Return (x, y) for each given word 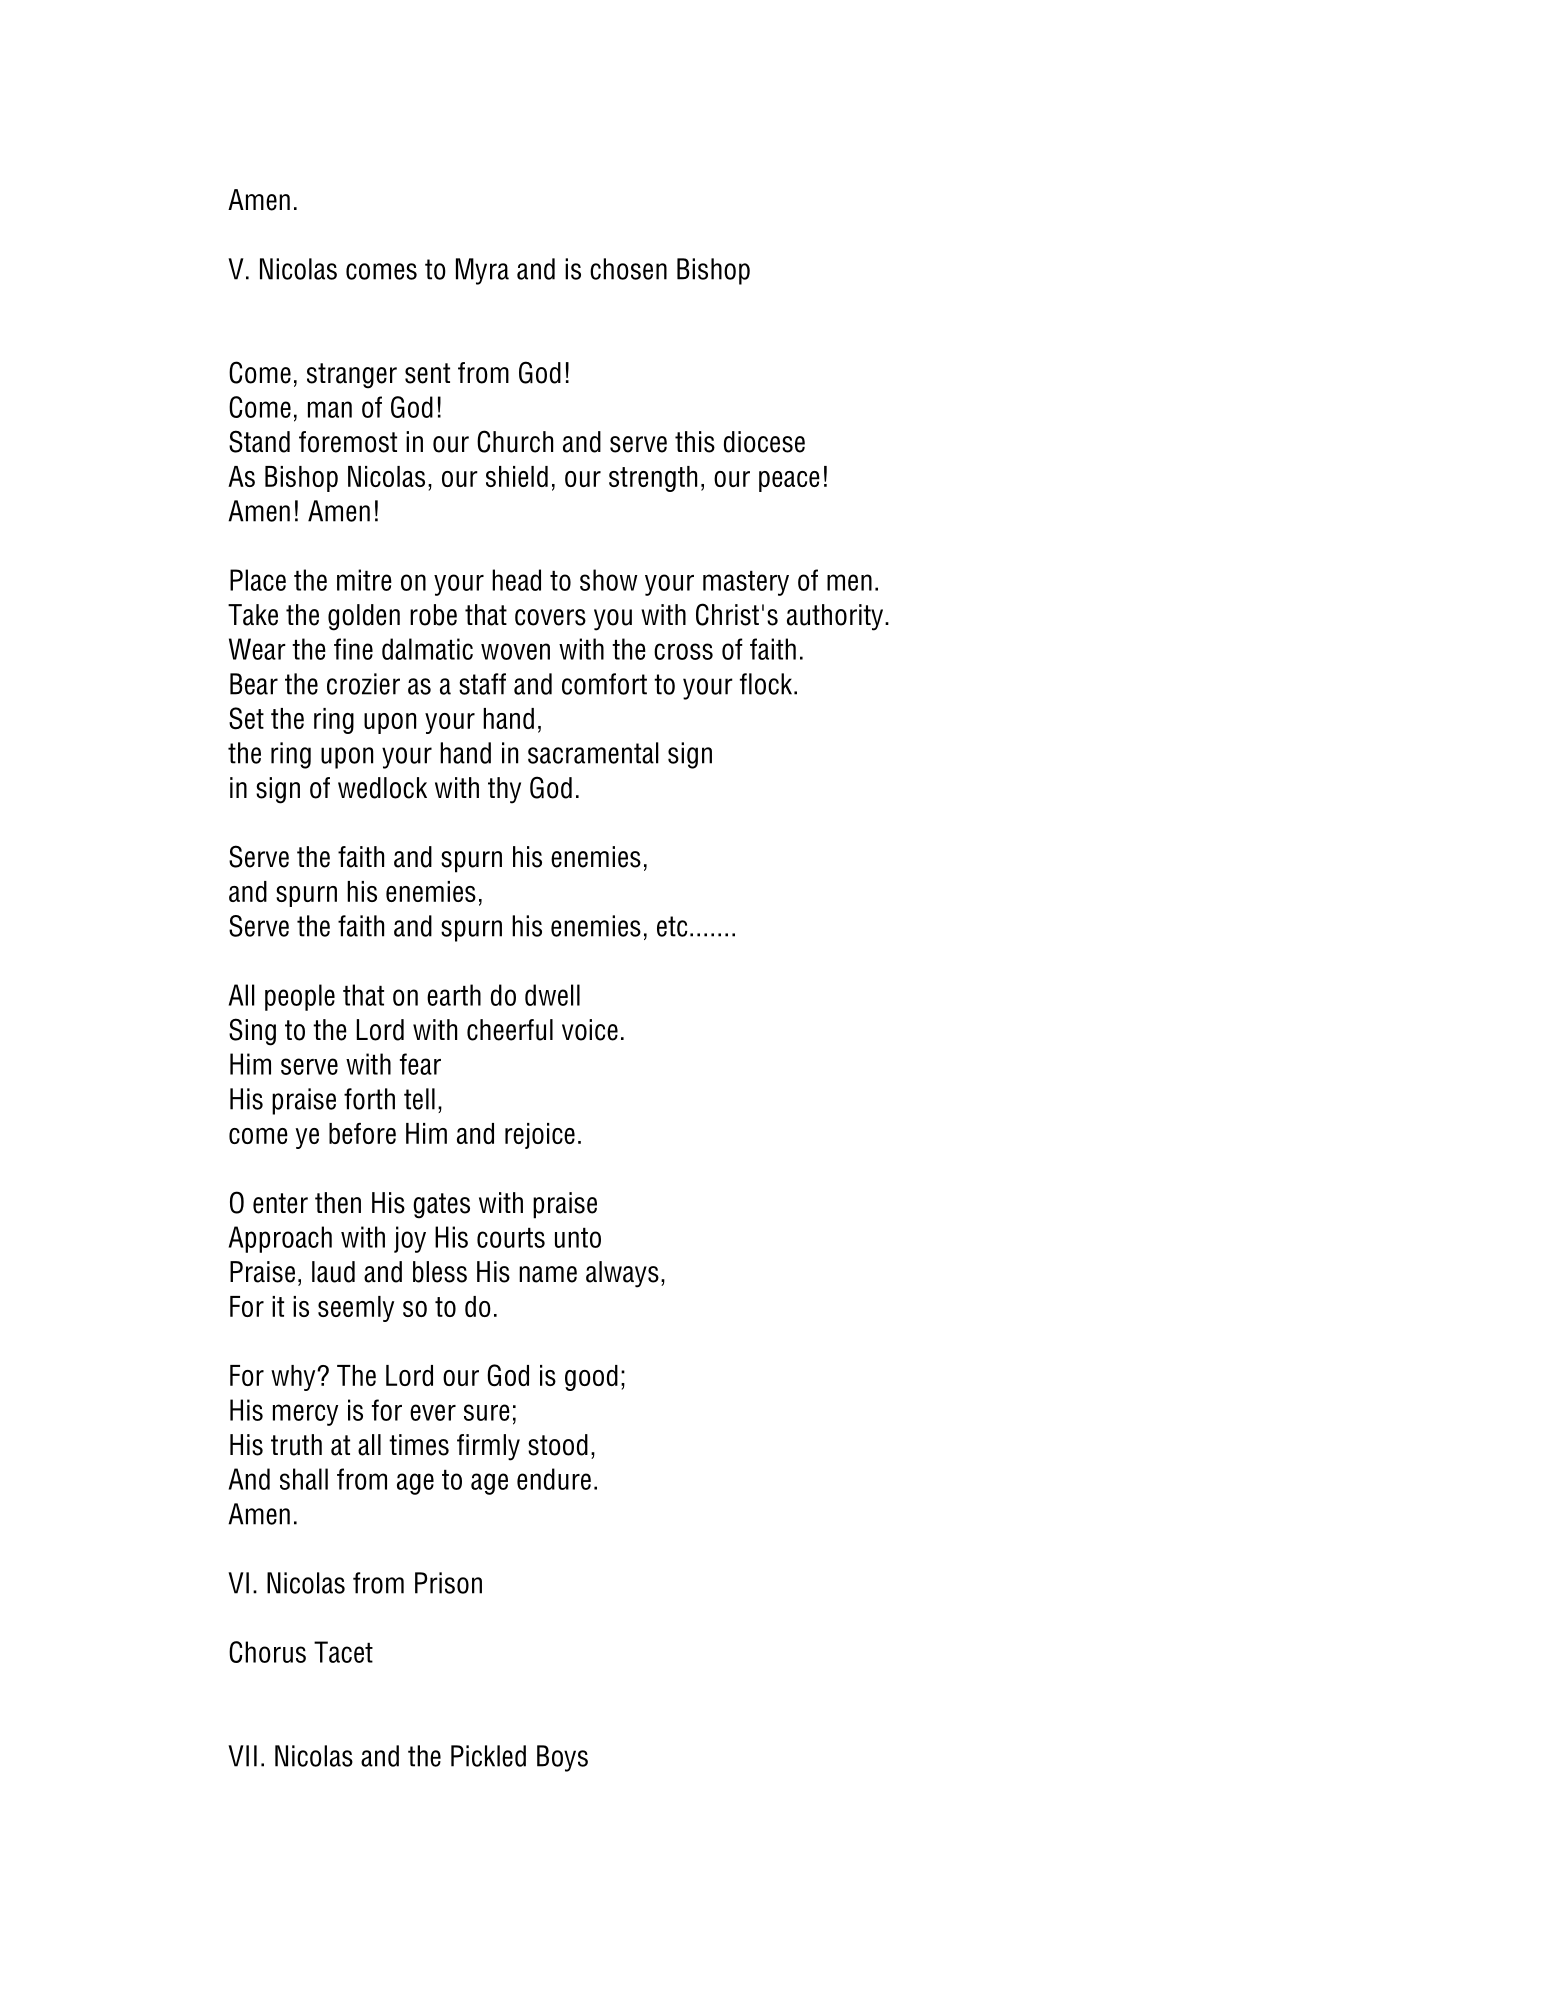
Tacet (343, 1652)
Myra (482, 271)
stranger (352, 376)
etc (672, 926)
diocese (764, 442)
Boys (562, 1758)
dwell (552, 995)
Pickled (488, 1756)
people (300, 997)
